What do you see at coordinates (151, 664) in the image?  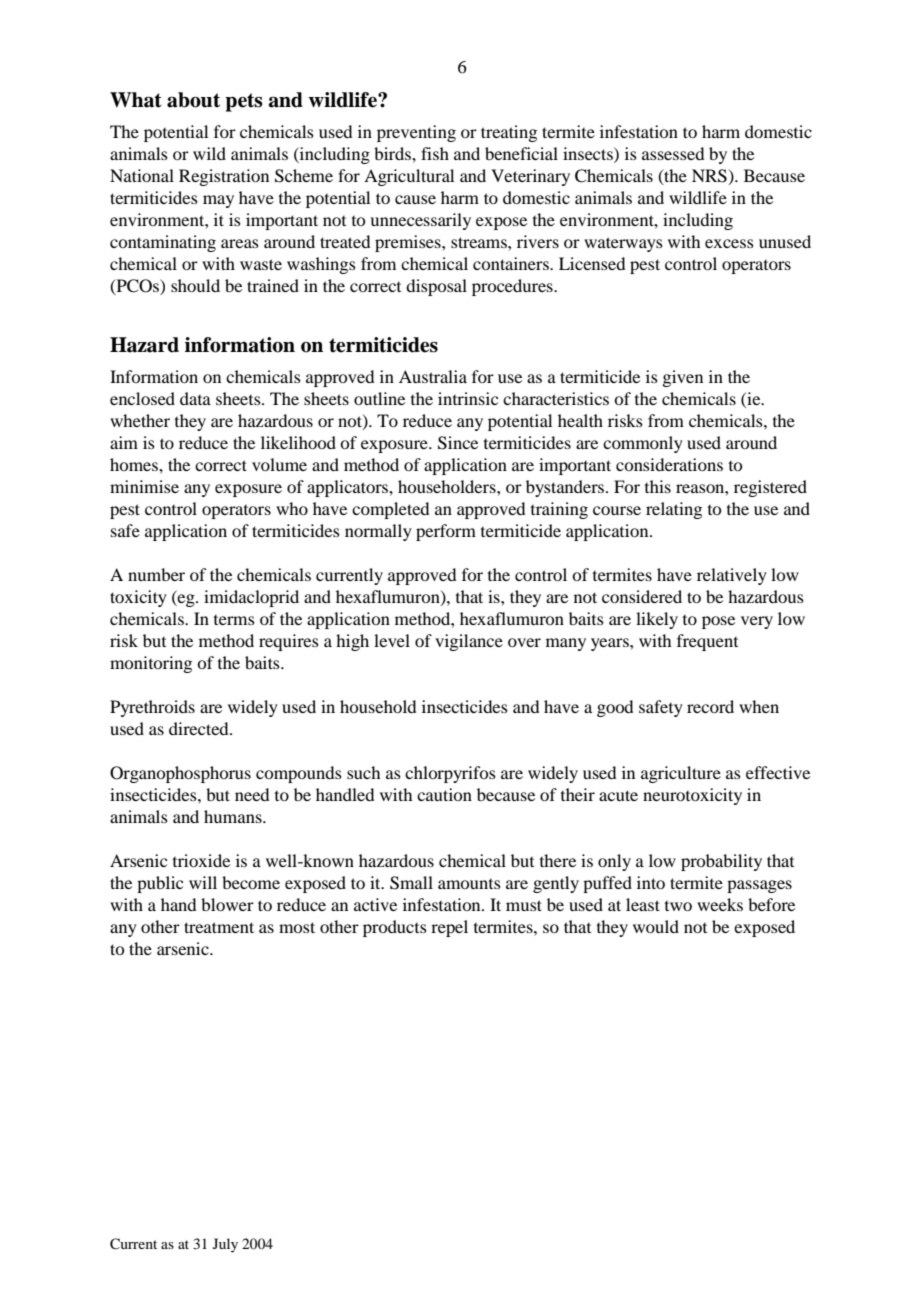 I see `monitoring` at bounding box center [151, 664].
